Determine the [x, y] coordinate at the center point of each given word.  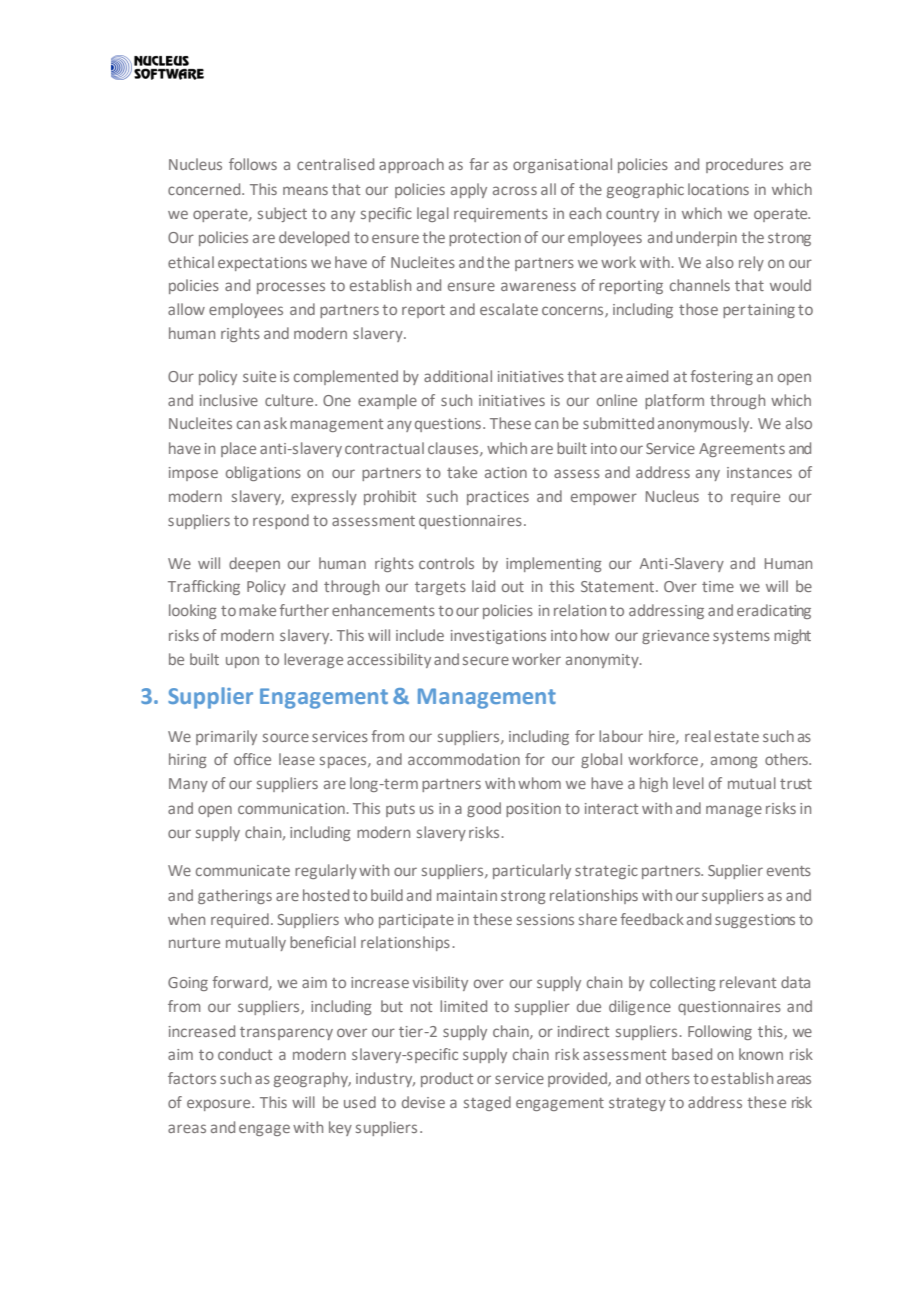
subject [282, 214]
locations [718, 189]
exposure [220, 1105]
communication [291, 808]
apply [469, 190]
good [484, 809]
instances [759, 472]
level [688, 783]
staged [487, 1103]
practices [498, 498]
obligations [263, 473]
